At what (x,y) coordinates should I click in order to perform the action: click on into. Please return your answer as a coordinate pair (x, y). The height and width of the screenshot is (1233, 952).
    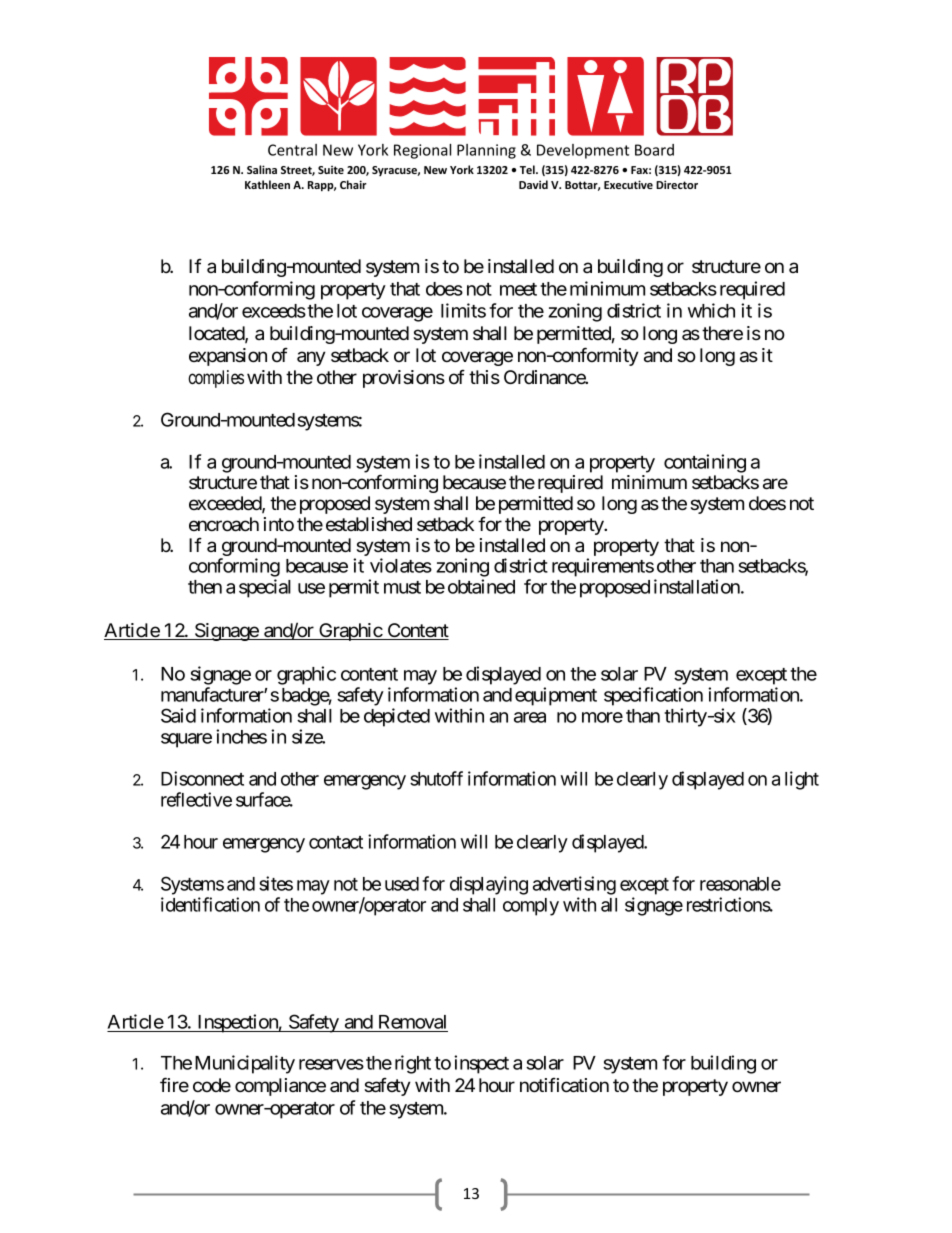
    Looking at the image, I should click on (279, 524).
